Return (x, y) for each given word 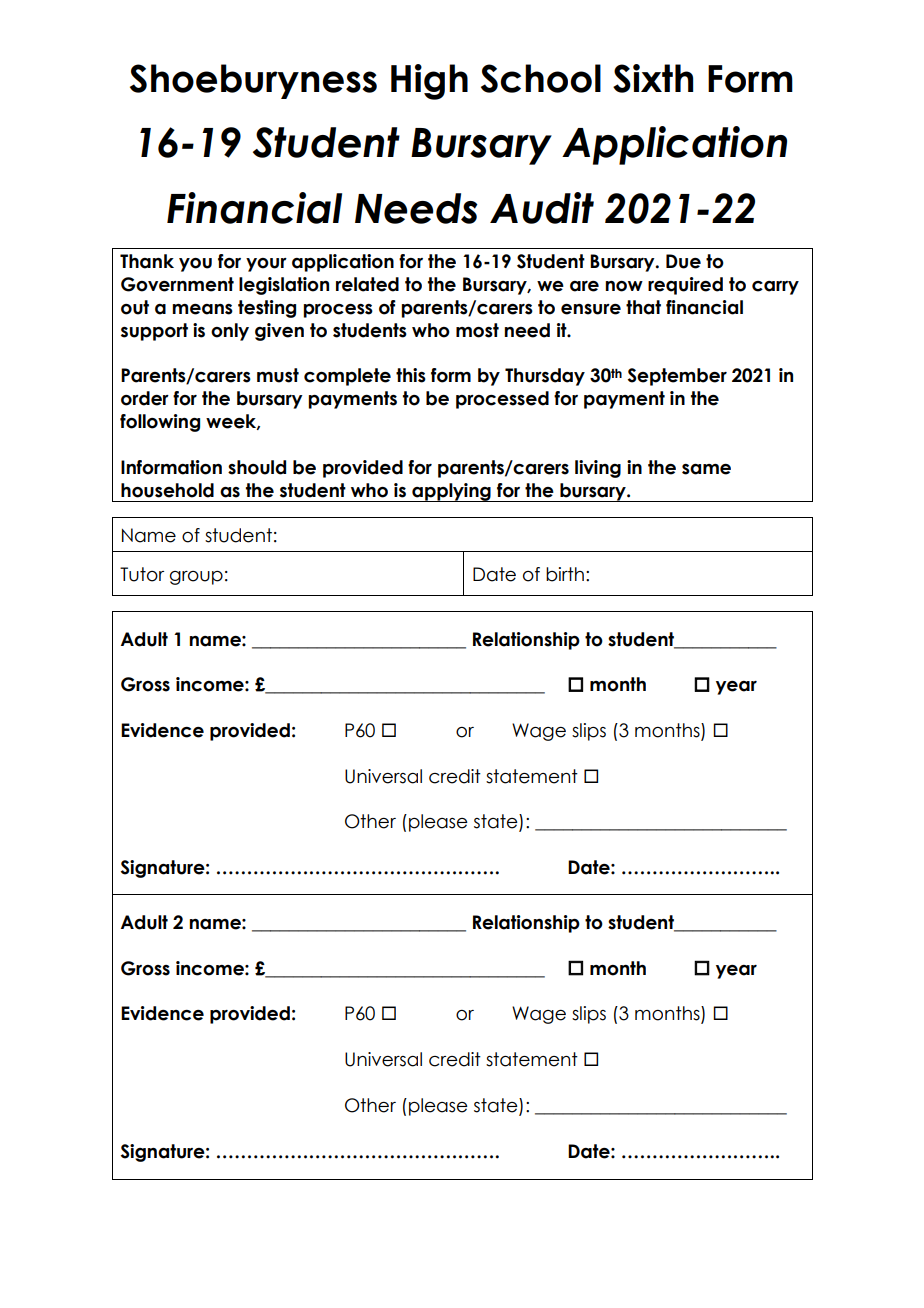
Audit (542, 208)
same (706, 469)
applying (451, 492)
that (643, 307)
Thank (147, 261)
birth (565, 574)
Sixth (653, 78)
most (477, 330)
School (541, 78)
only (230, 332)
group (196, 578)
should (257, 467)
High (429, 82)
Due (683, 261)
